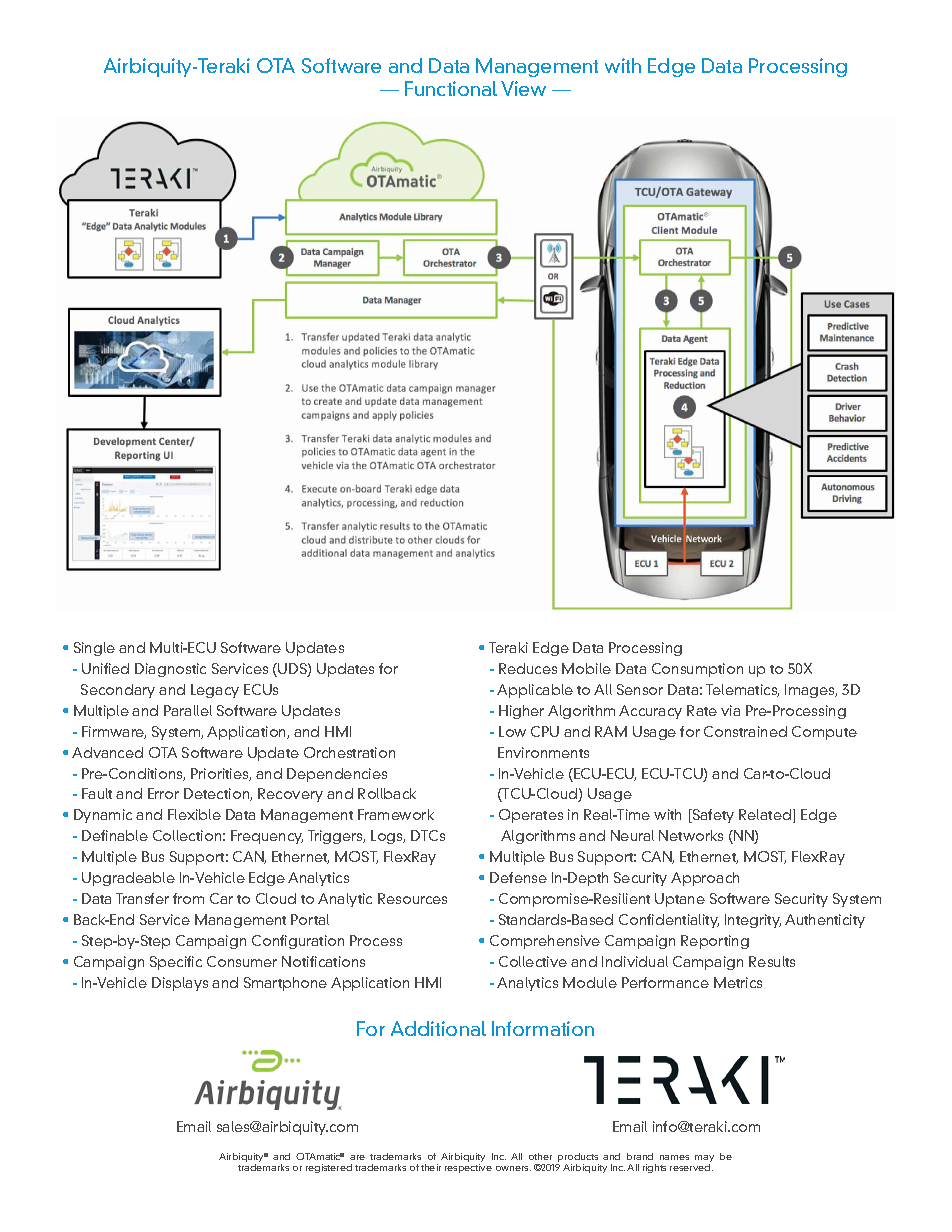  I want to click on Reduces, so click(528, 668).
